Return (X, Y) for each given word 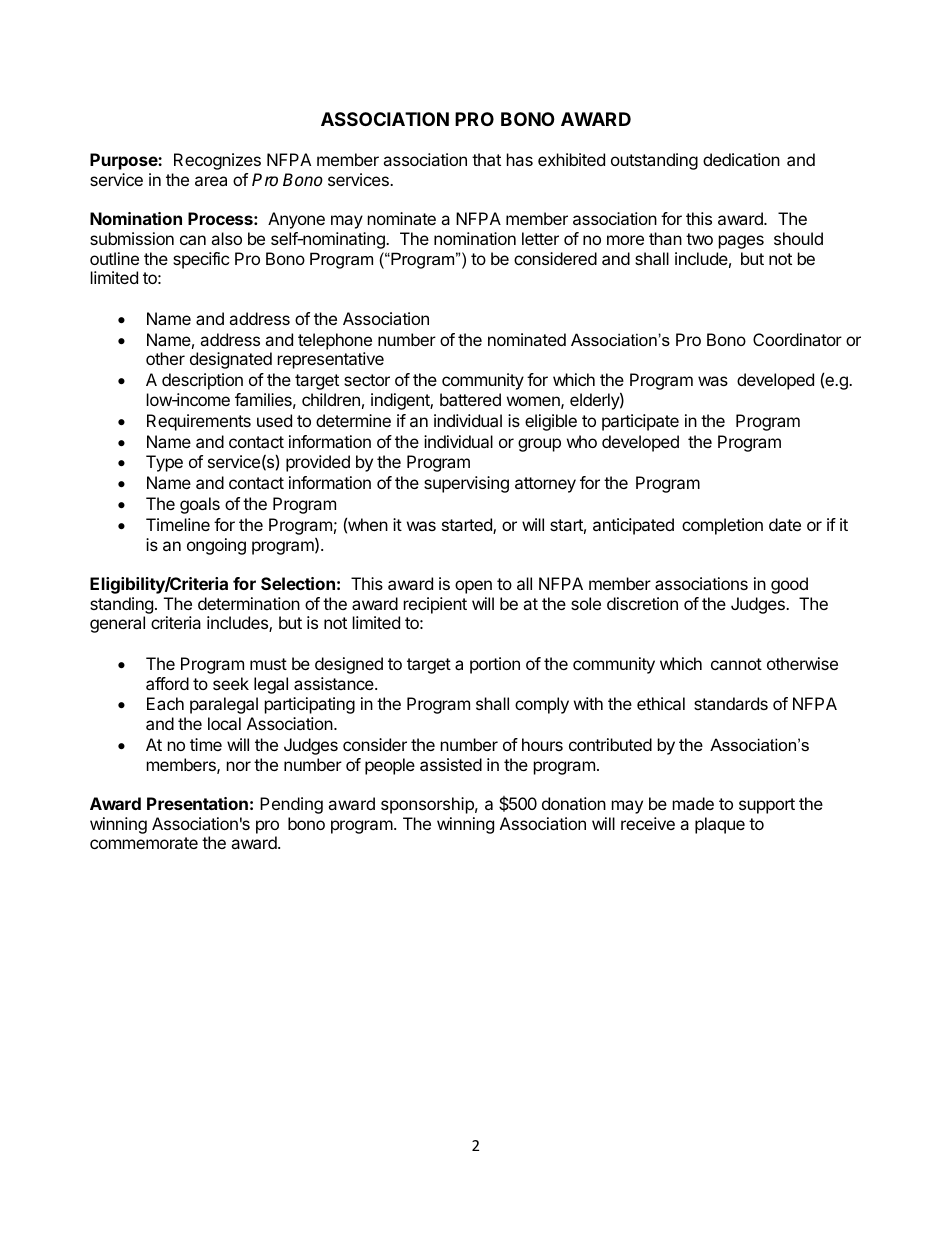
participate (640, 422)
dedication (741, 159)
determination (249, 603)
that (486, 159)
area (211, 181)
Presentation (197, 803)
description (202, 381)
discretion (642, 603)
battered (470, 399)
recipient (435, 605)
